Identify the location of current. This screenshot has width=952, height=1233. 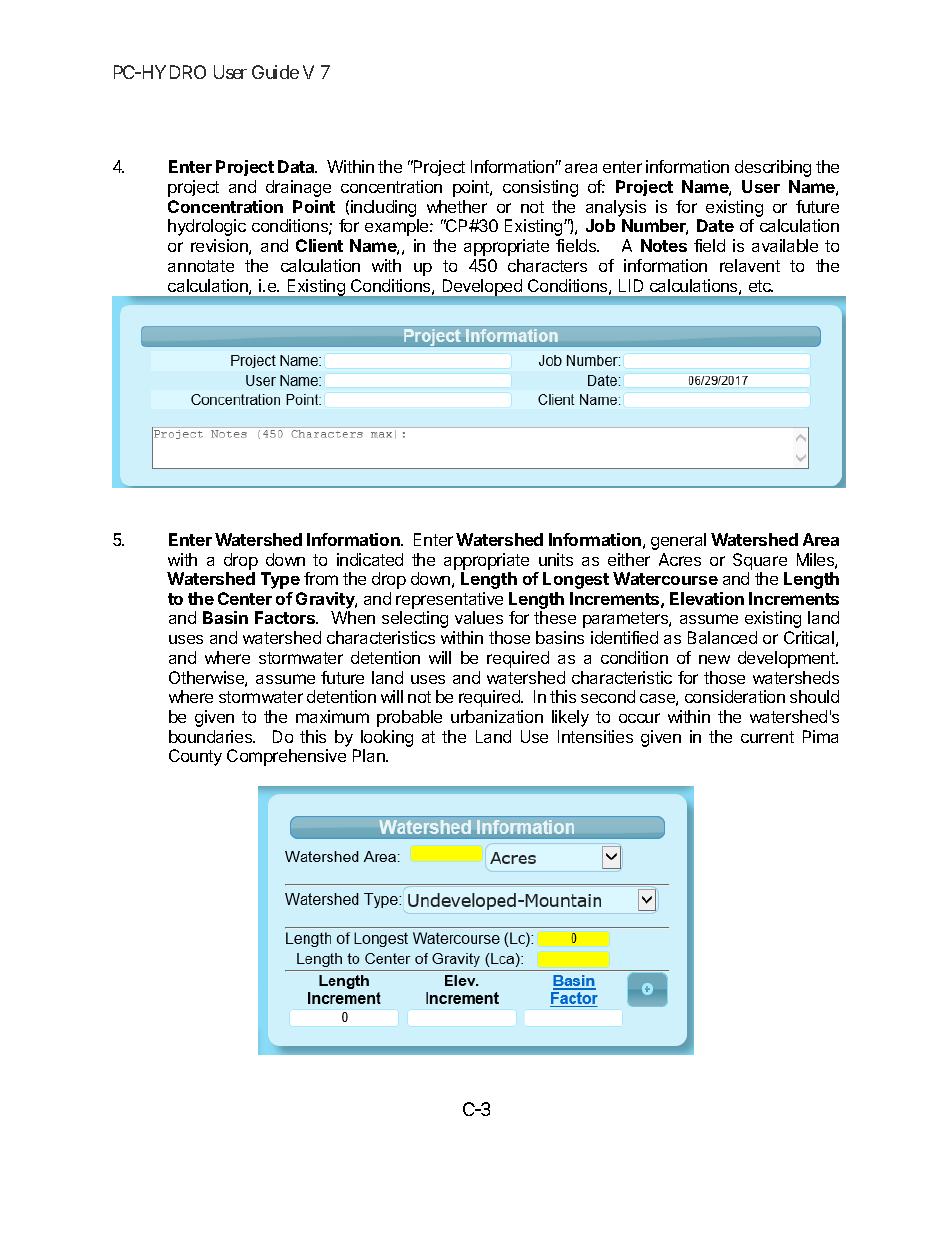
(767, 737).
